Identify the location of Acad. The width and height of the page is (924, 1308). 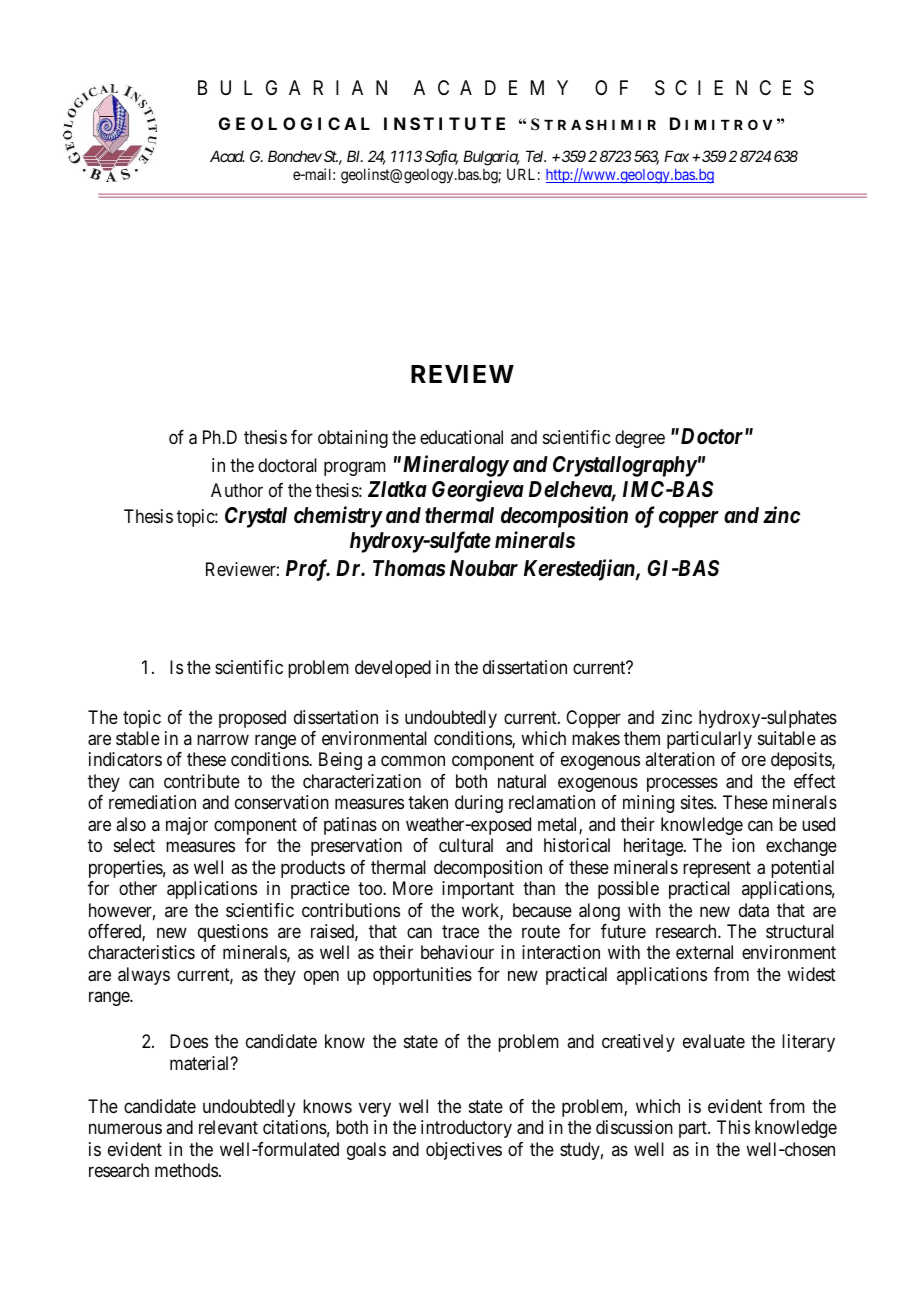
(227, 156).
